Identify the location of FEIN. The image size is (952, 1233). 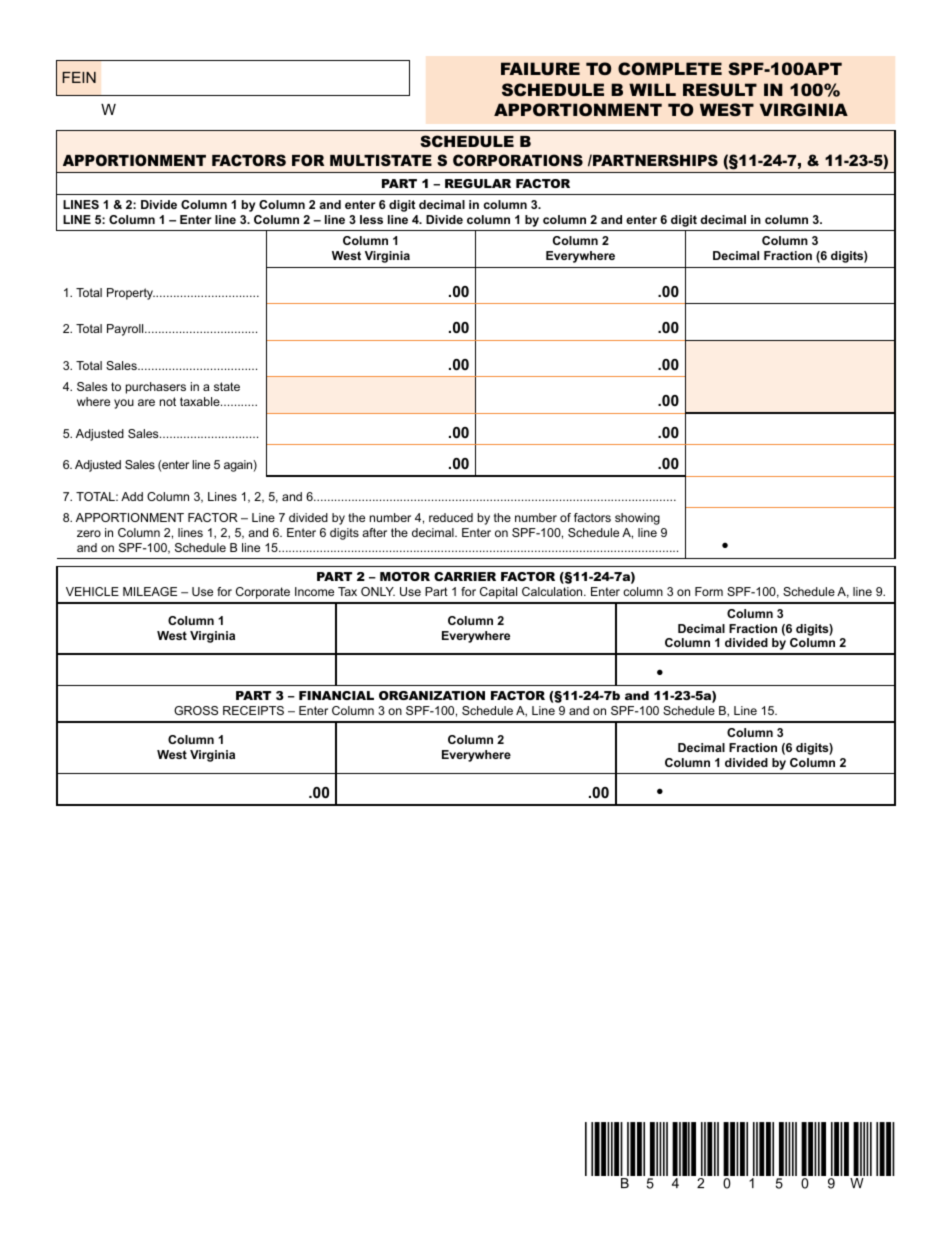
(79, 77).
